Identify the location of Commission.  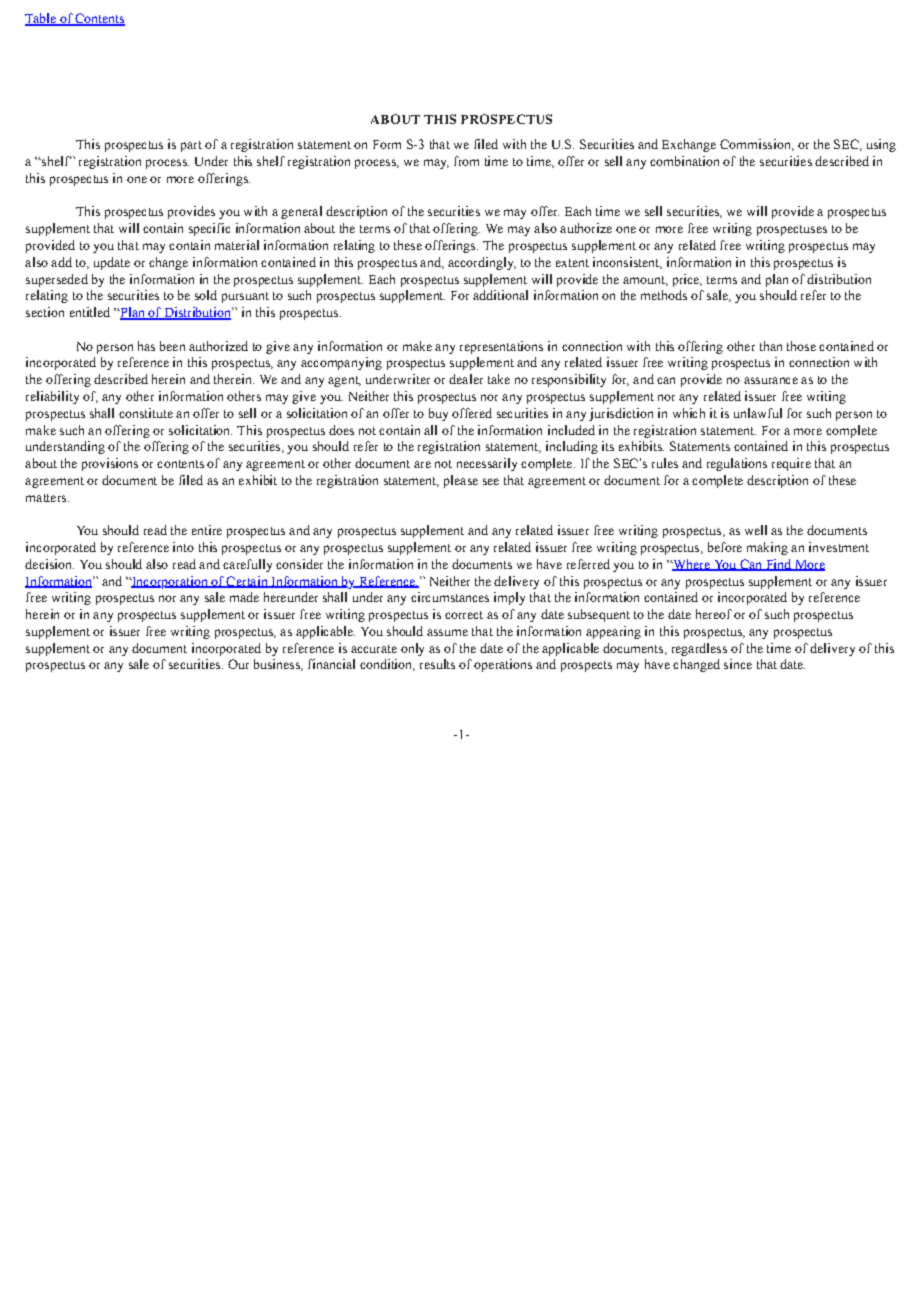
(756, 145).
